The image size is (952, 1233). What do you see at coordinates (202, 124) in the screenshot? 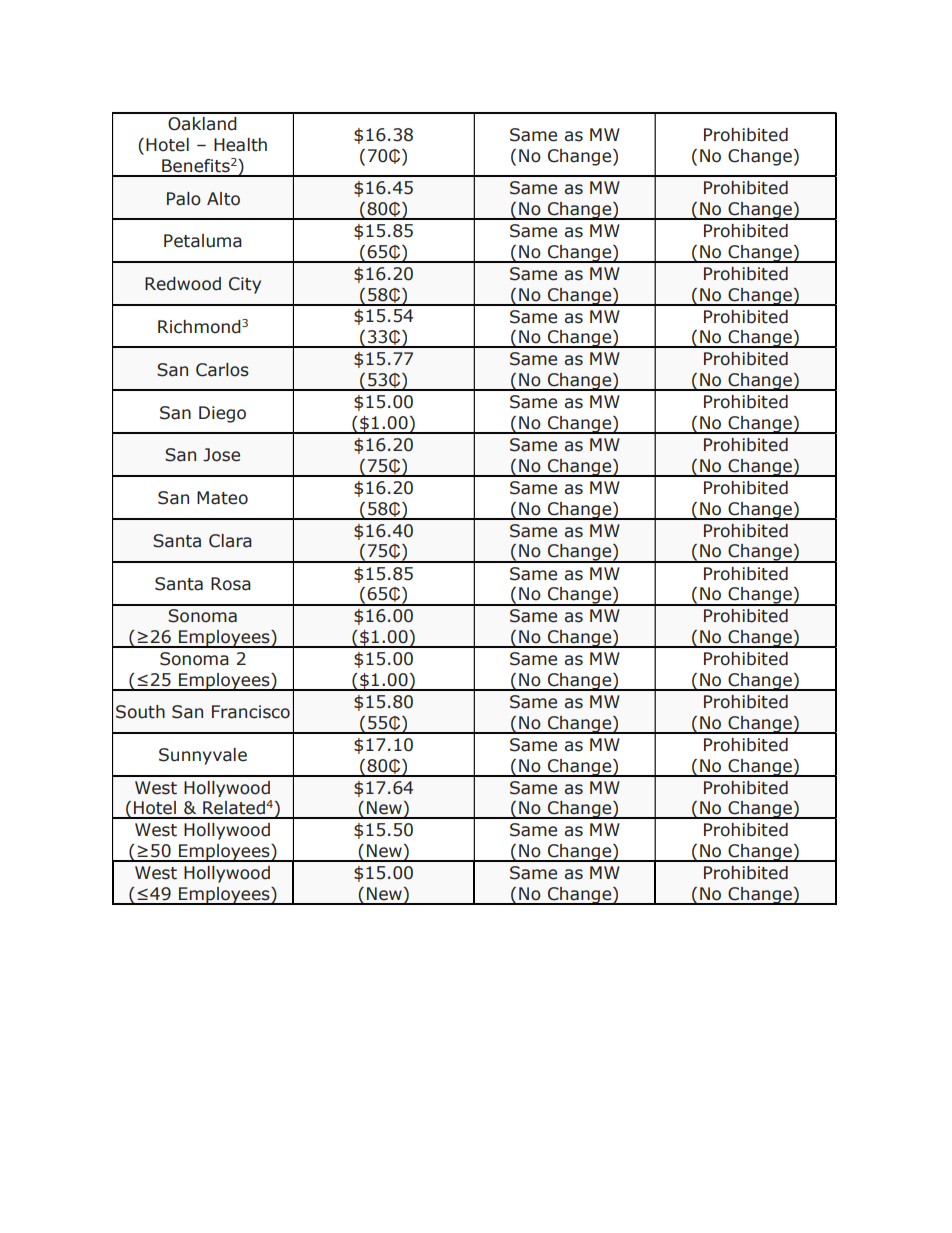
I see `Oakland` at bounding box center [202, 124].
